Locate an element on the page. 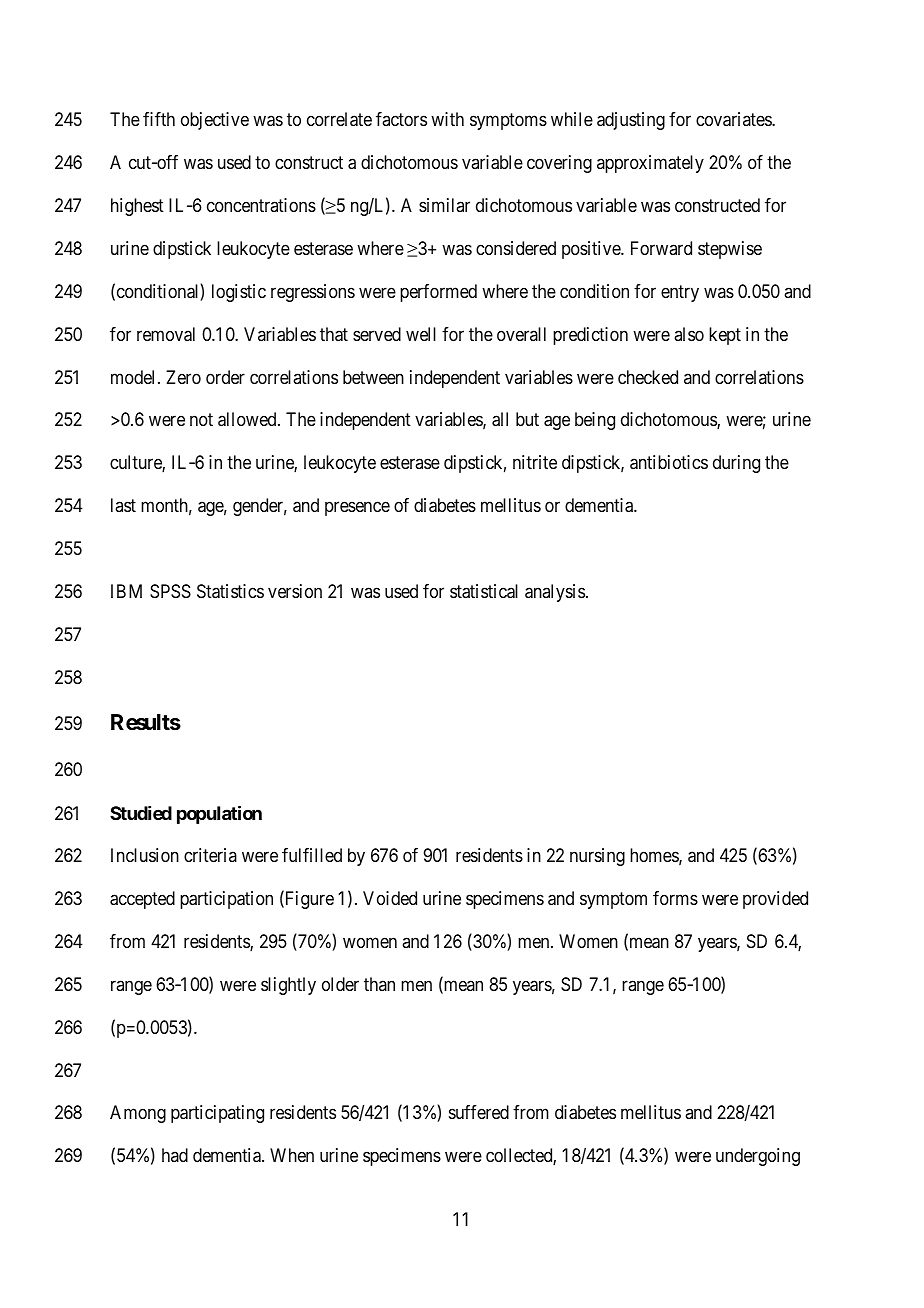  approximately is located at coordinates (650, 164).
